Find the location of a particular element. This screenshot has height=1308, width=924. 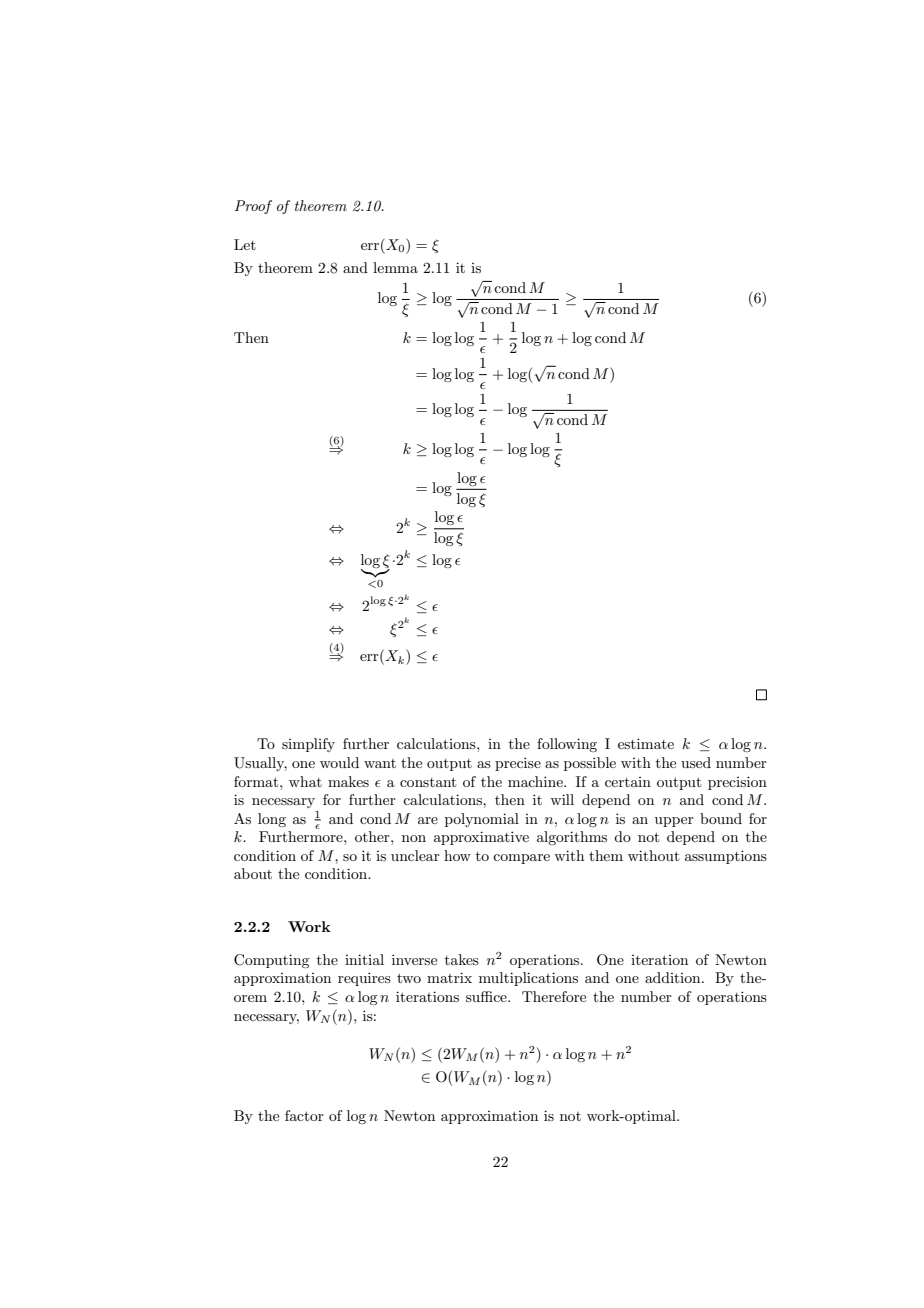

Let is located at coordinates (245, 244).
